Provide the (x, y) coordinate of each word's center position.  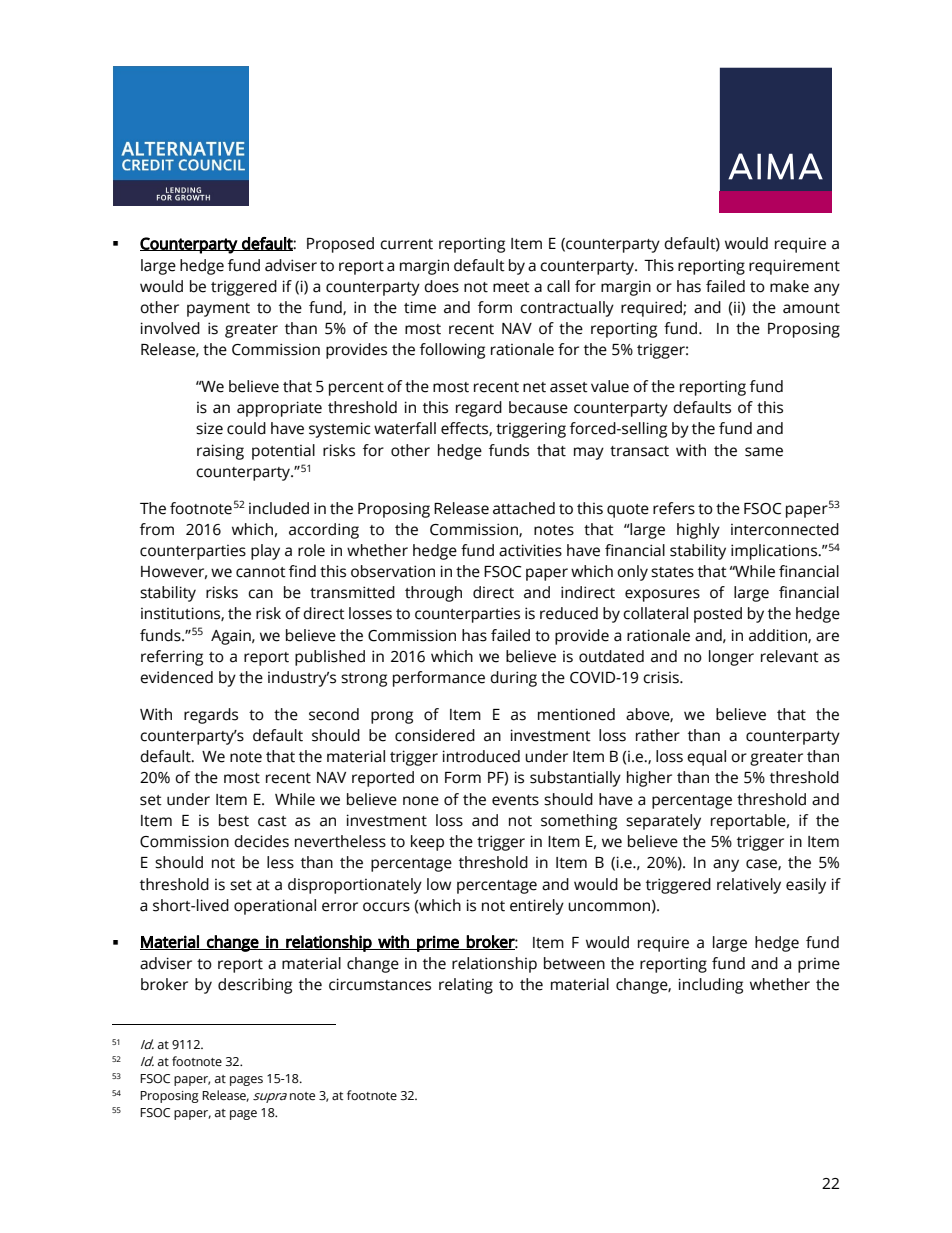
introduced (481, 756)
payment (218, 310)
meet (511, 287)
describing (255, 986)
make (789, 286)
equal (706, 758)
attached (524, 508)
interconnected (785, 529)
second (334, 714)
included (279, 508)
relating (466, 986)
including (710, 986)
